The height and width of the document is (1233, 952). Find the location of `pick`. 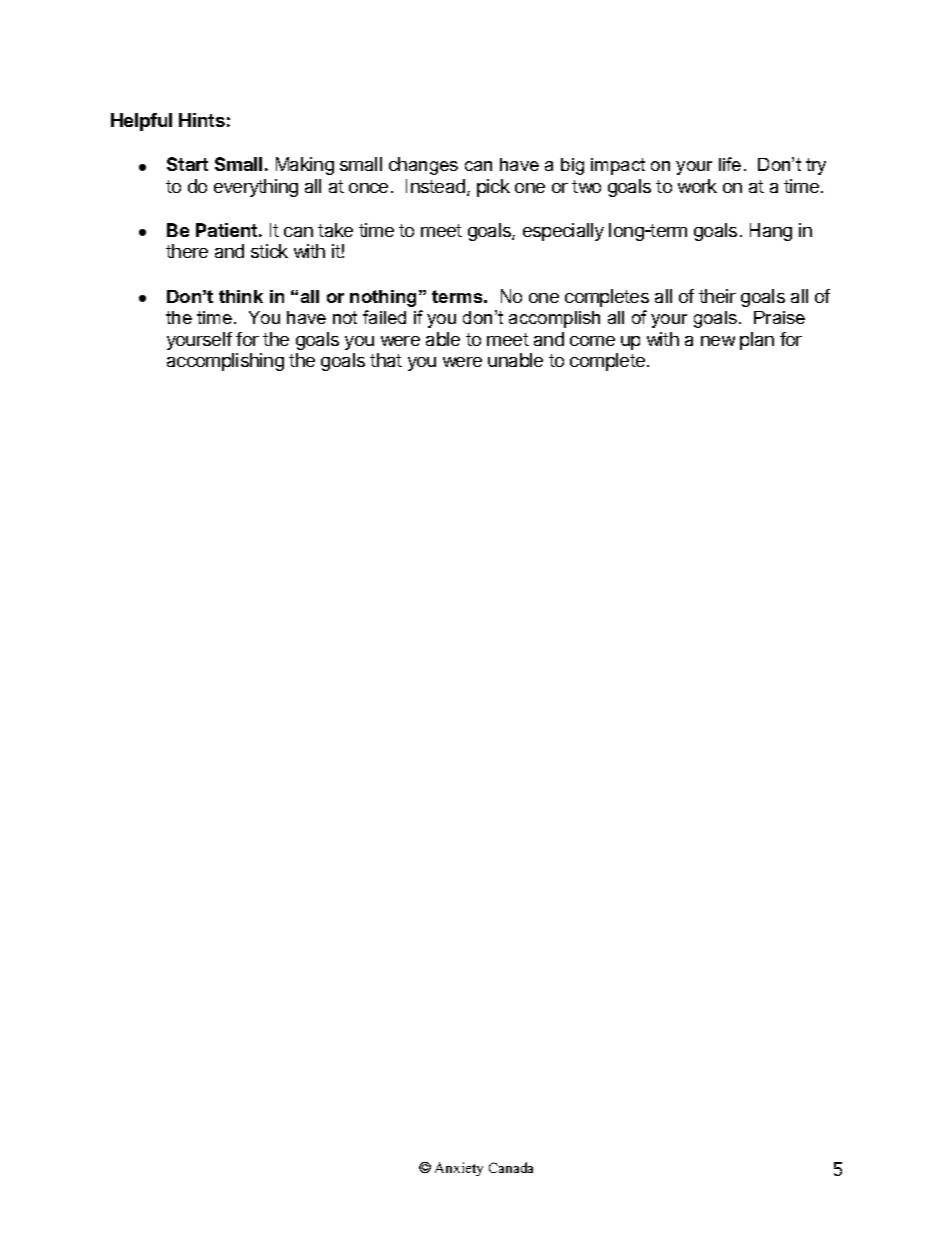

pick is located at coordinates (493, 188).
